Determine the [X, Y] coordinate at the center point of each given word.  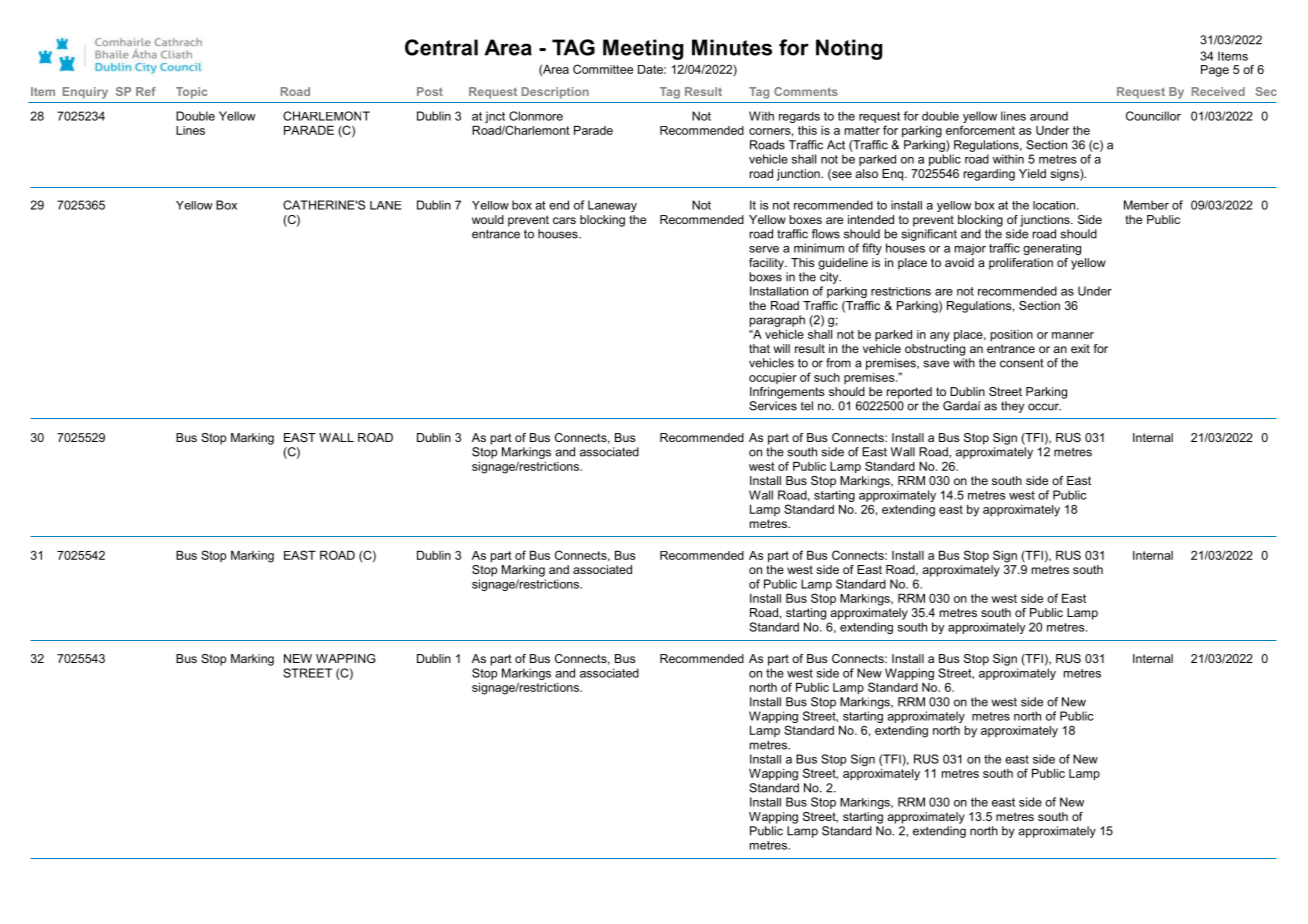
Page [1215, 71]
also [866, 173]
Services [773, 406]
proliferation [1021, 264]
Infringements [787, 393]
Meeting [643, 49]
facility [767, 264]
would [488, 219]
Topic [191, 93]
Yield [1032, 173]
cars [564, 220]
